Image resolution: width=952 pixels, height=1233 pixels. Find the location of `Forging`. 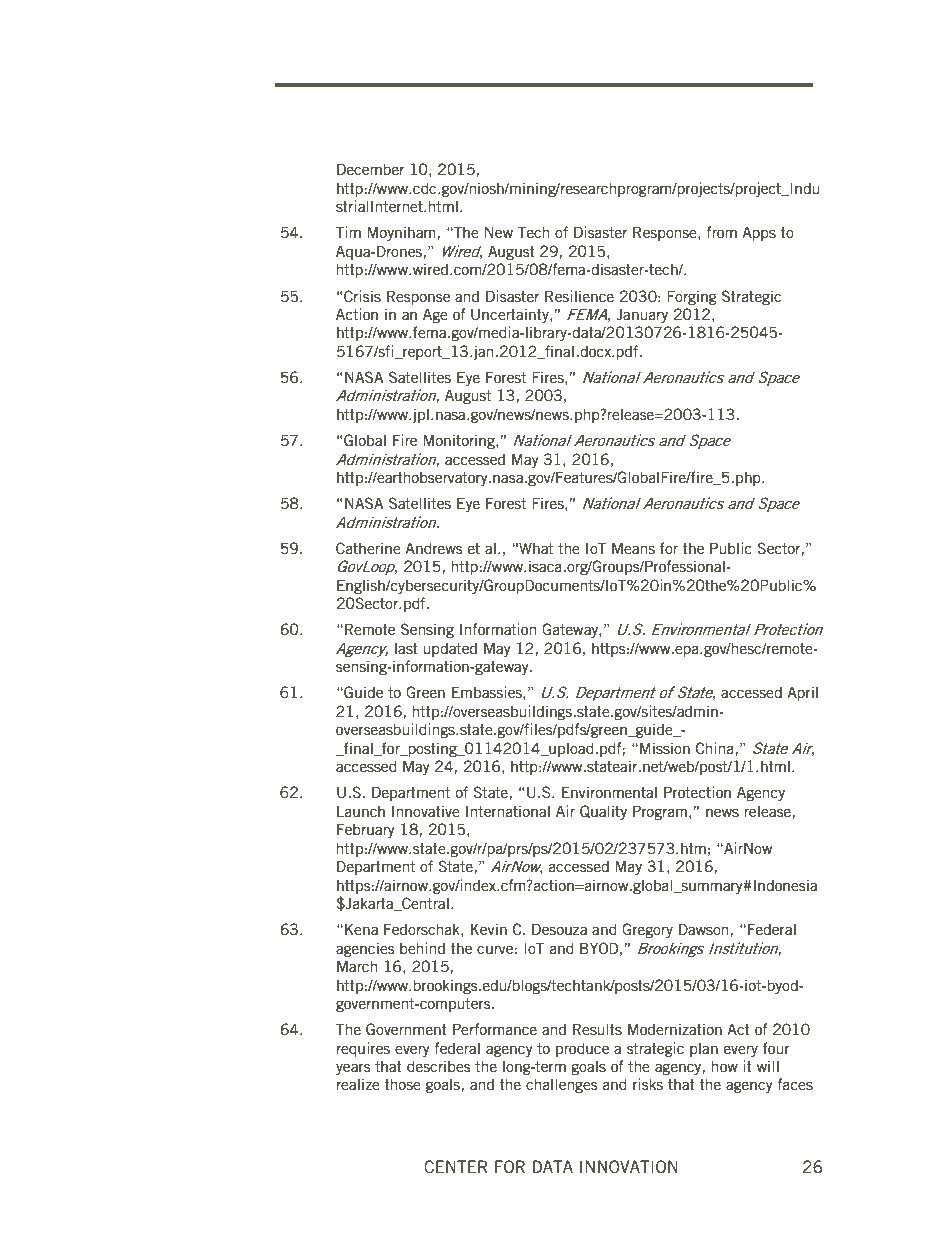

Forging is located at coordinates (692, 297).
